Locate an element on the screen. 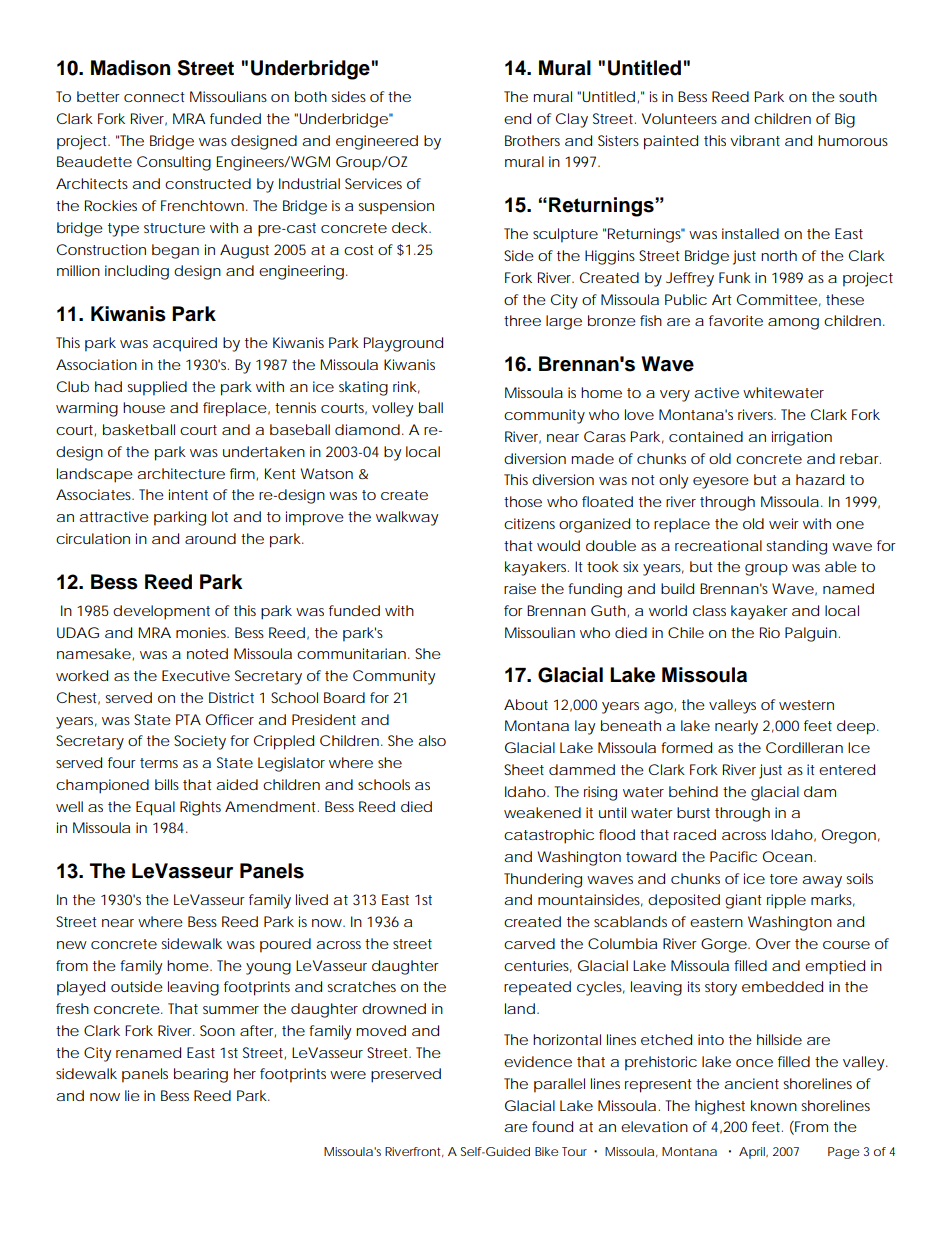 The height and width of the screenshot is (1233, 952). summer is located at coordinates (231, 1010).
